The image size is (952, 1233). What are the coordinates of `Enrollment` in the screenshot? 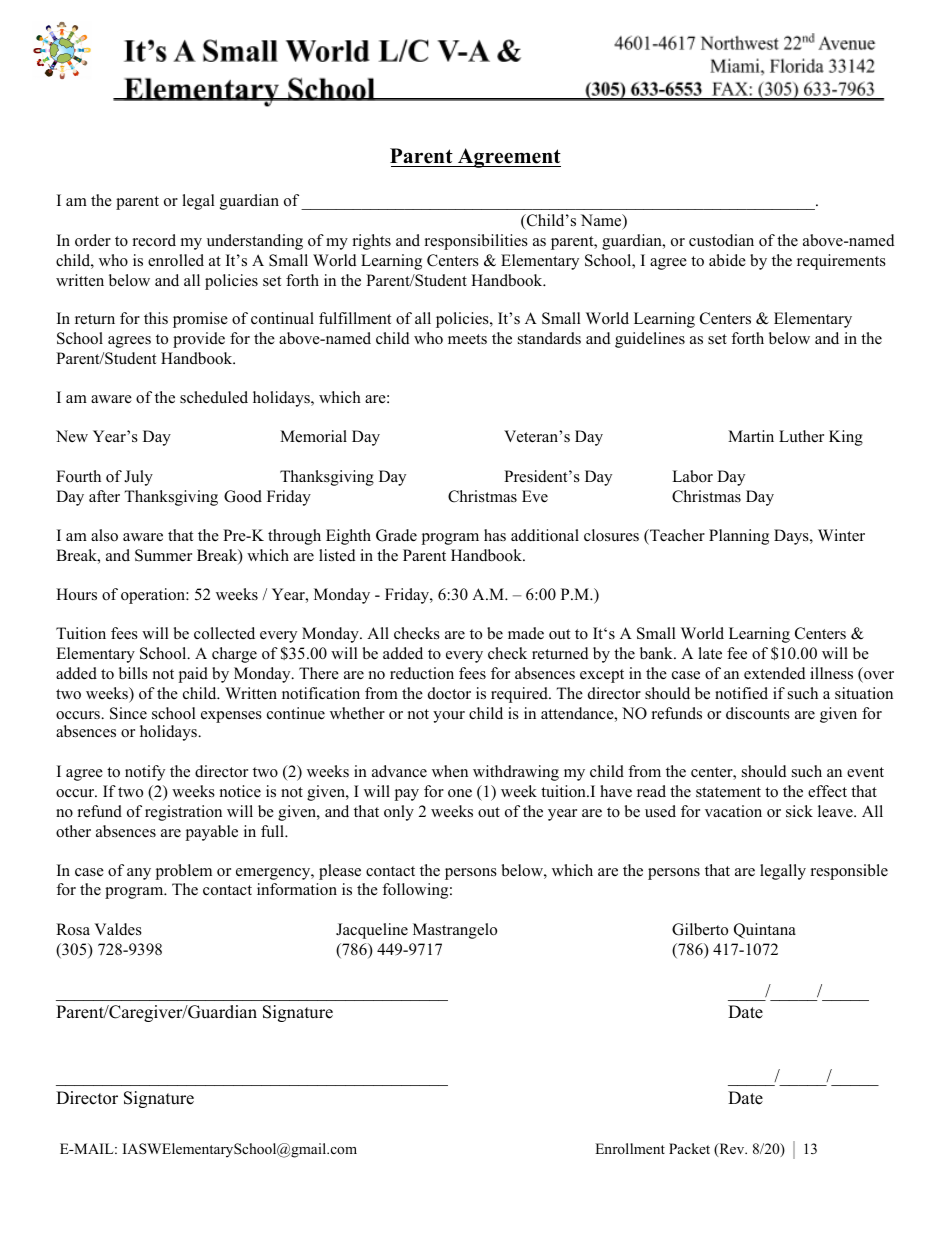 It's located at (630, 1148).
